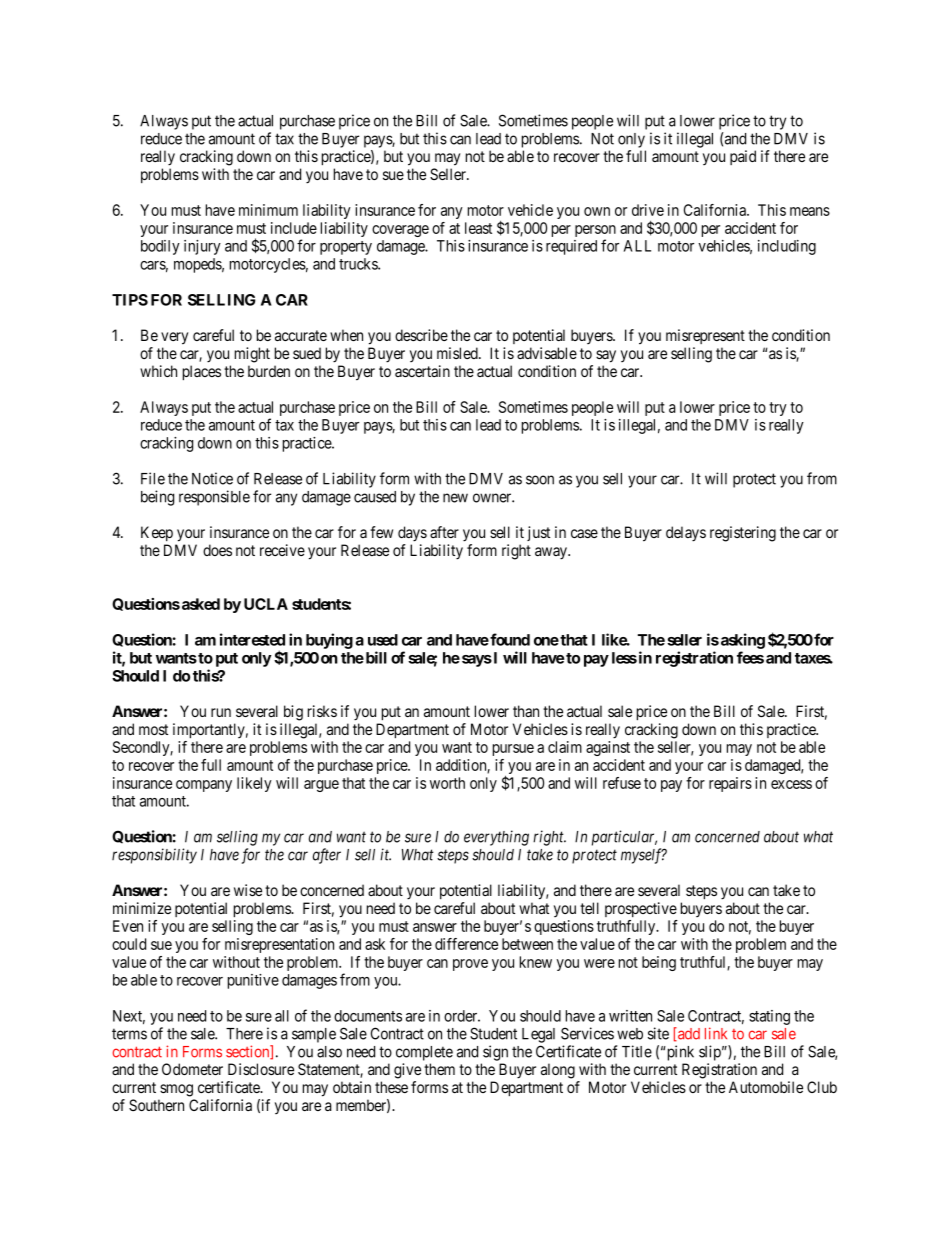 This page has height=1233, width=952. What do you see at coordinates (447, 783) in the page?
I see `worth` at bounding box center [447, 783].
